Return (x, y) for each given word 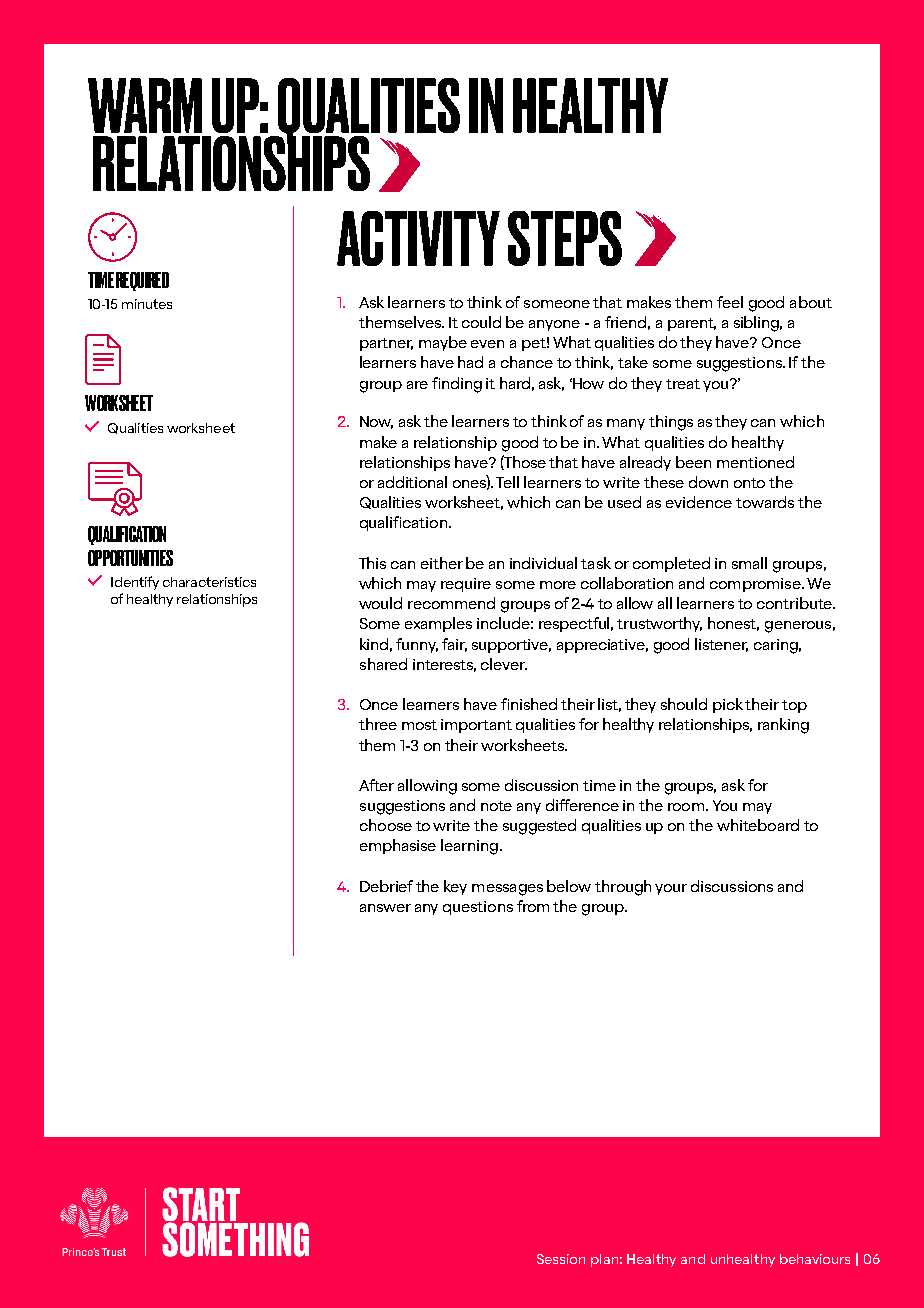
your (671, 889)
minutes (147, 304)
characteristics (209, 582)
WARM (145, 105)
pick (728, 705)
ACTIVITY (418, 238)
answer (385, 908)
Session (561, 1259)
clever (504, 664)
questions (478, 908)
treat (683, 384)
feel (730, 302)
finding (457, 385)
